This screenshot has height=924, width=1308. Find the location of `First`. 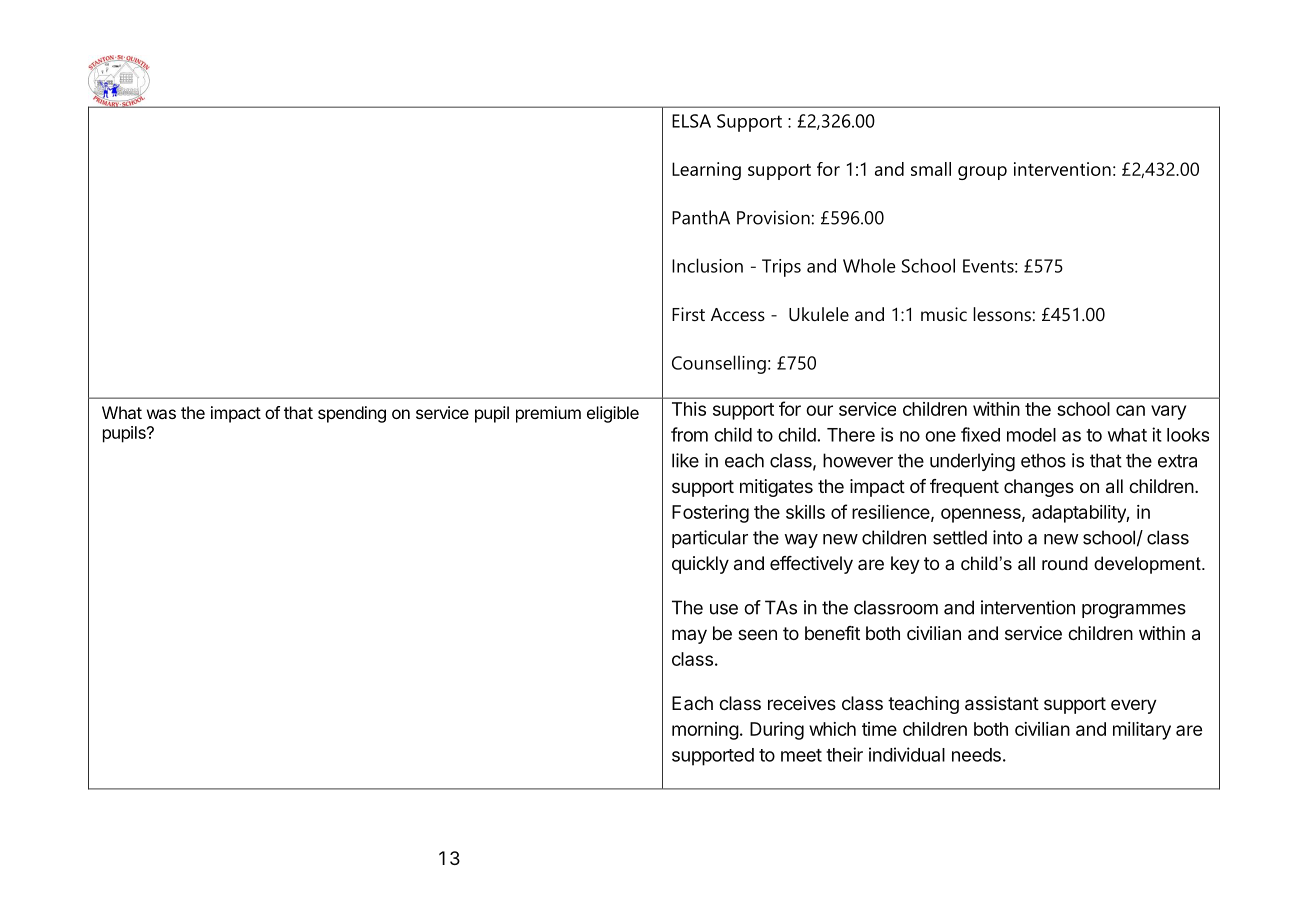

First is located at coordinates (688, 314).
